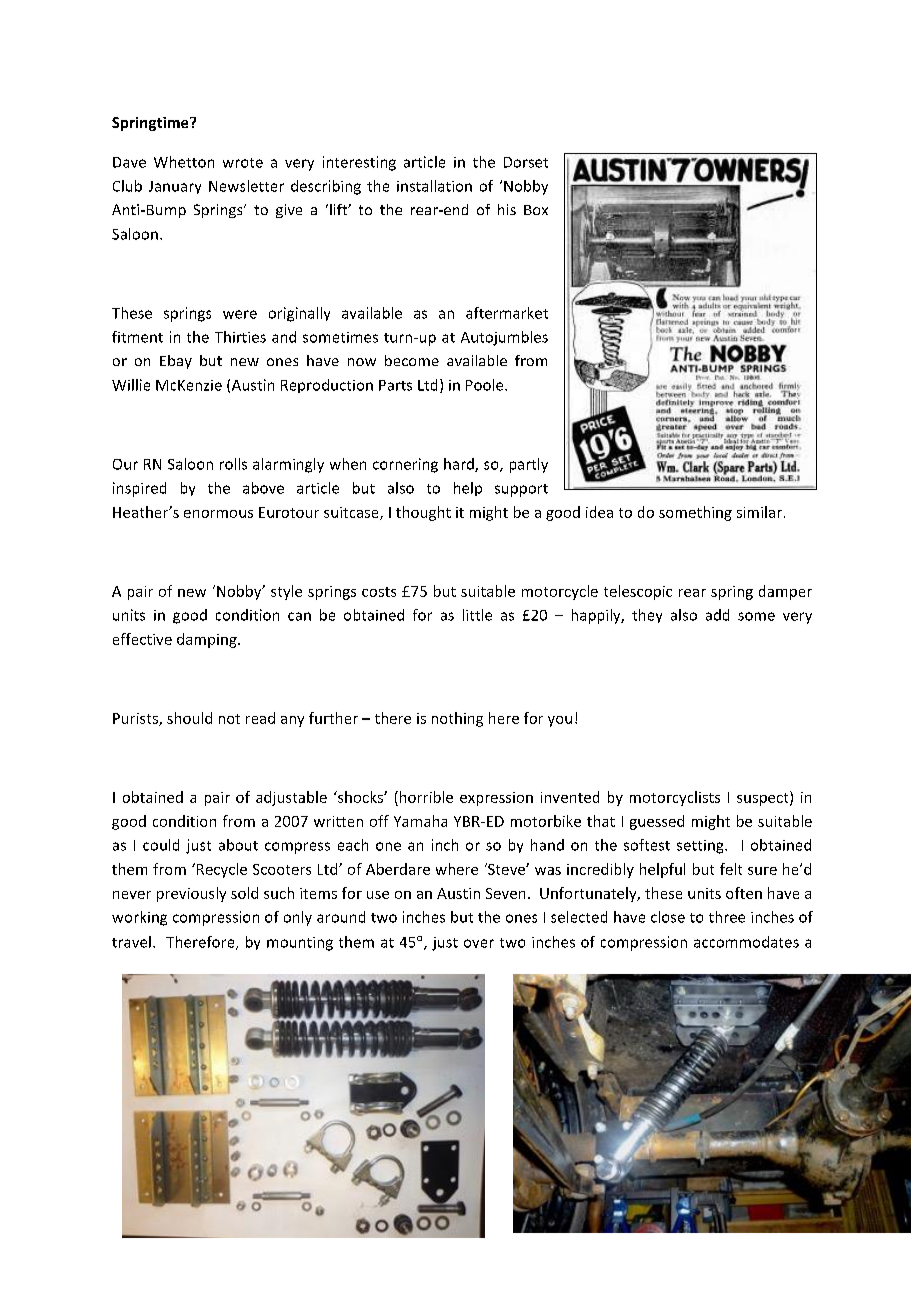 The height and width of the document is (1308, 924). I want to click on Box, so click(536, 210).
